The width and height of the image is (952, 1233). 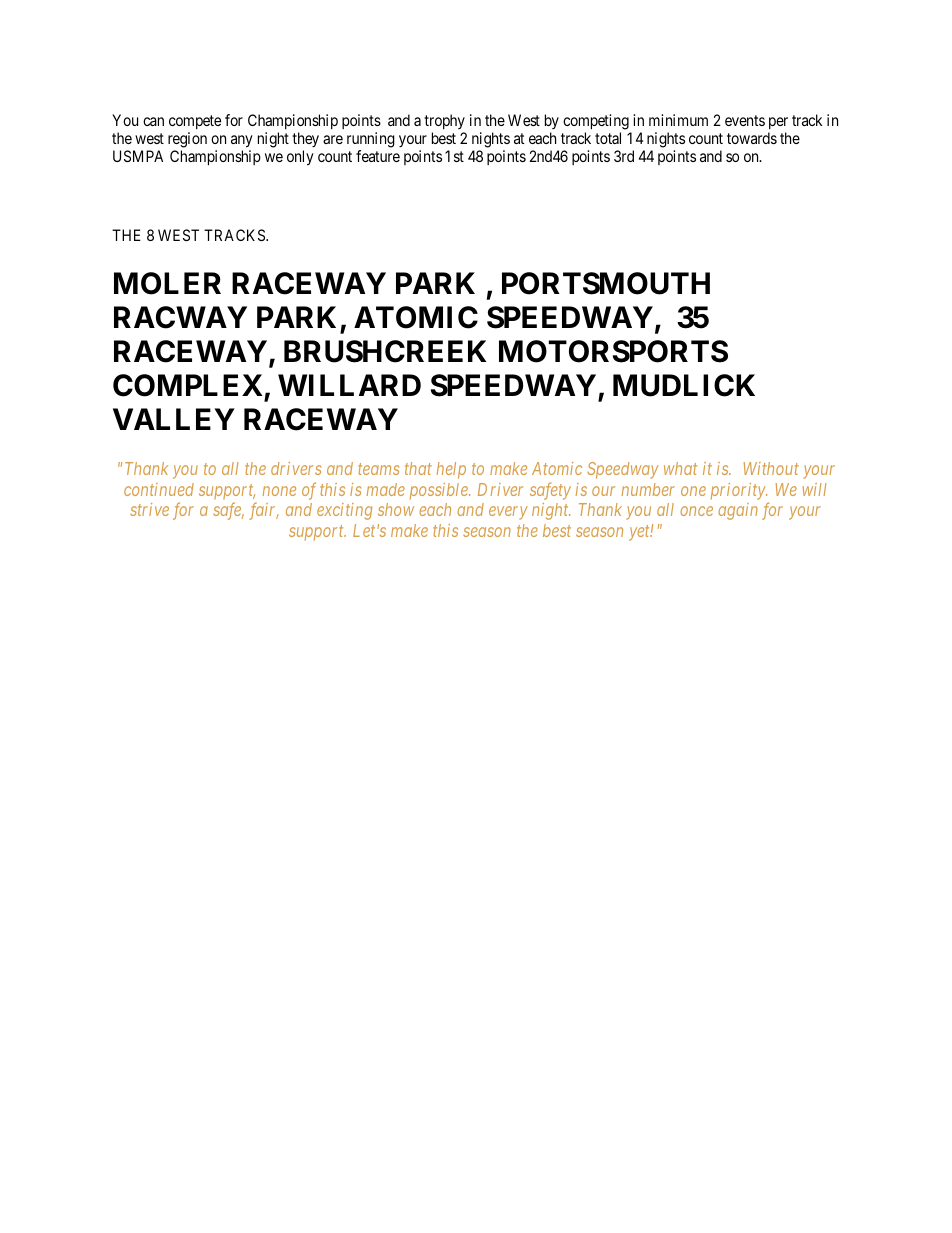 What do you see at coordinates (279, 491) in the image?
I see `none` at bounding box center [279, 491].
